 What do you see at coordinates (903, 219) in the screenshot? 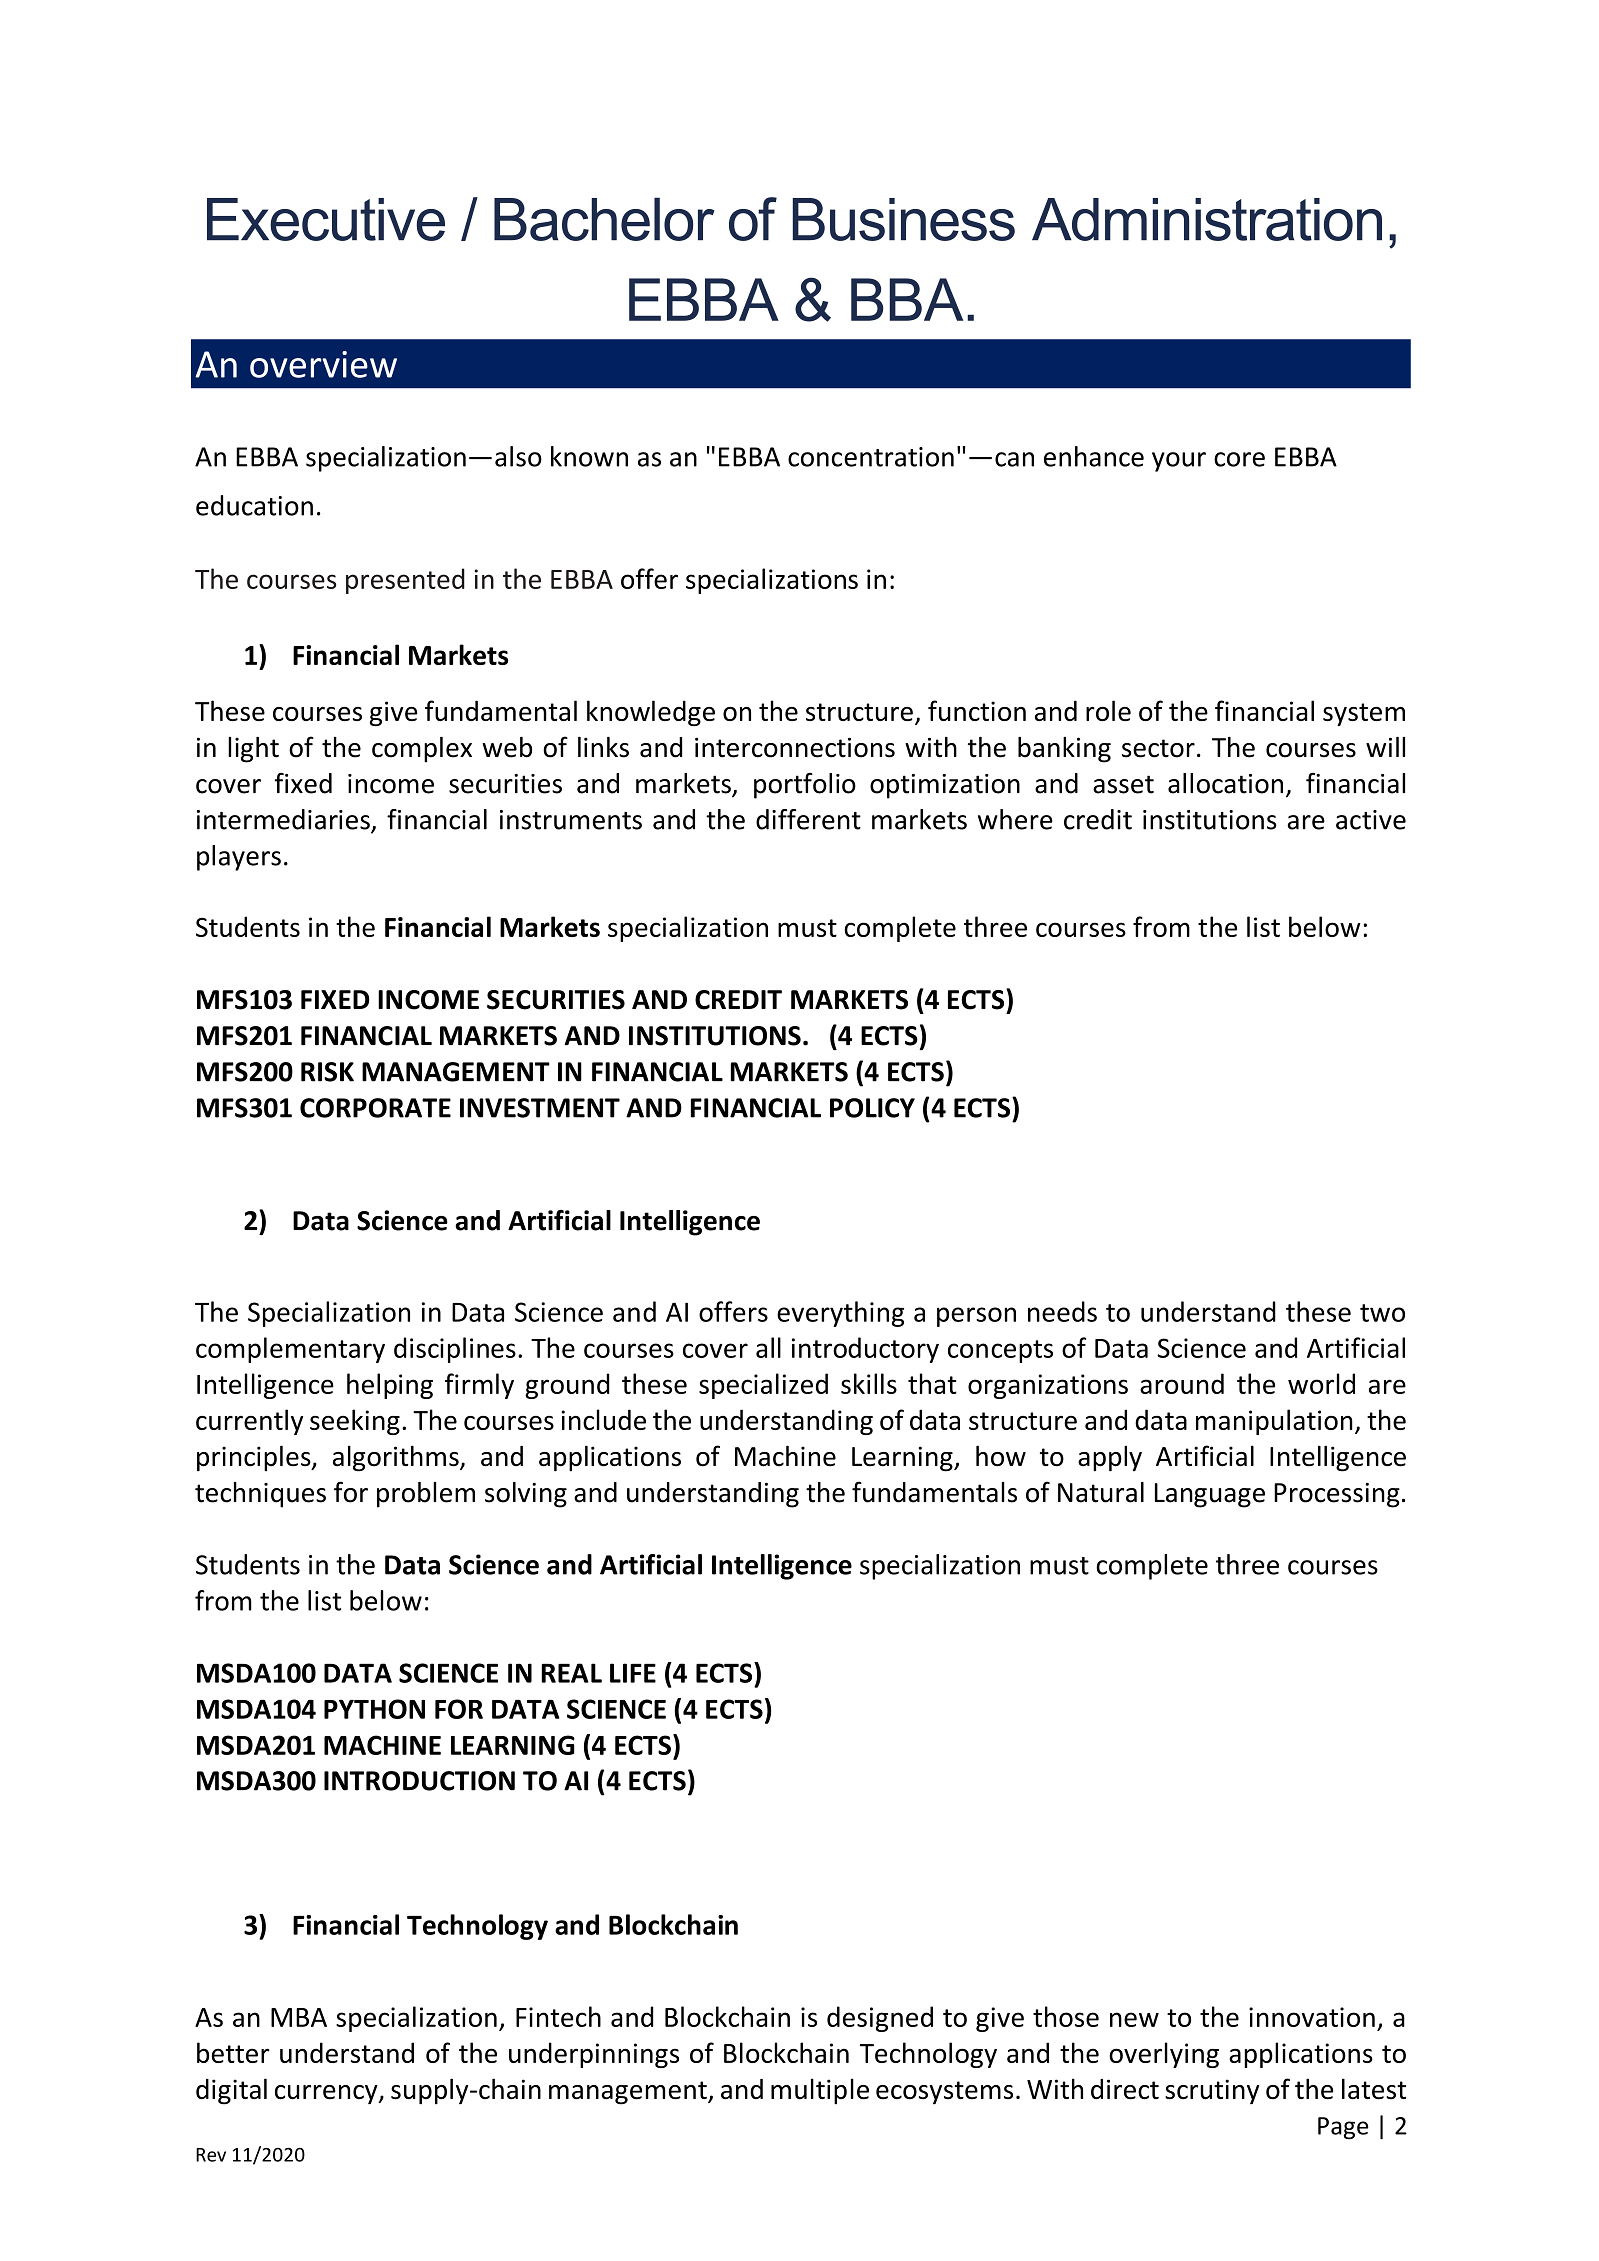
I see `Business` at bounding box center [903, 219].
